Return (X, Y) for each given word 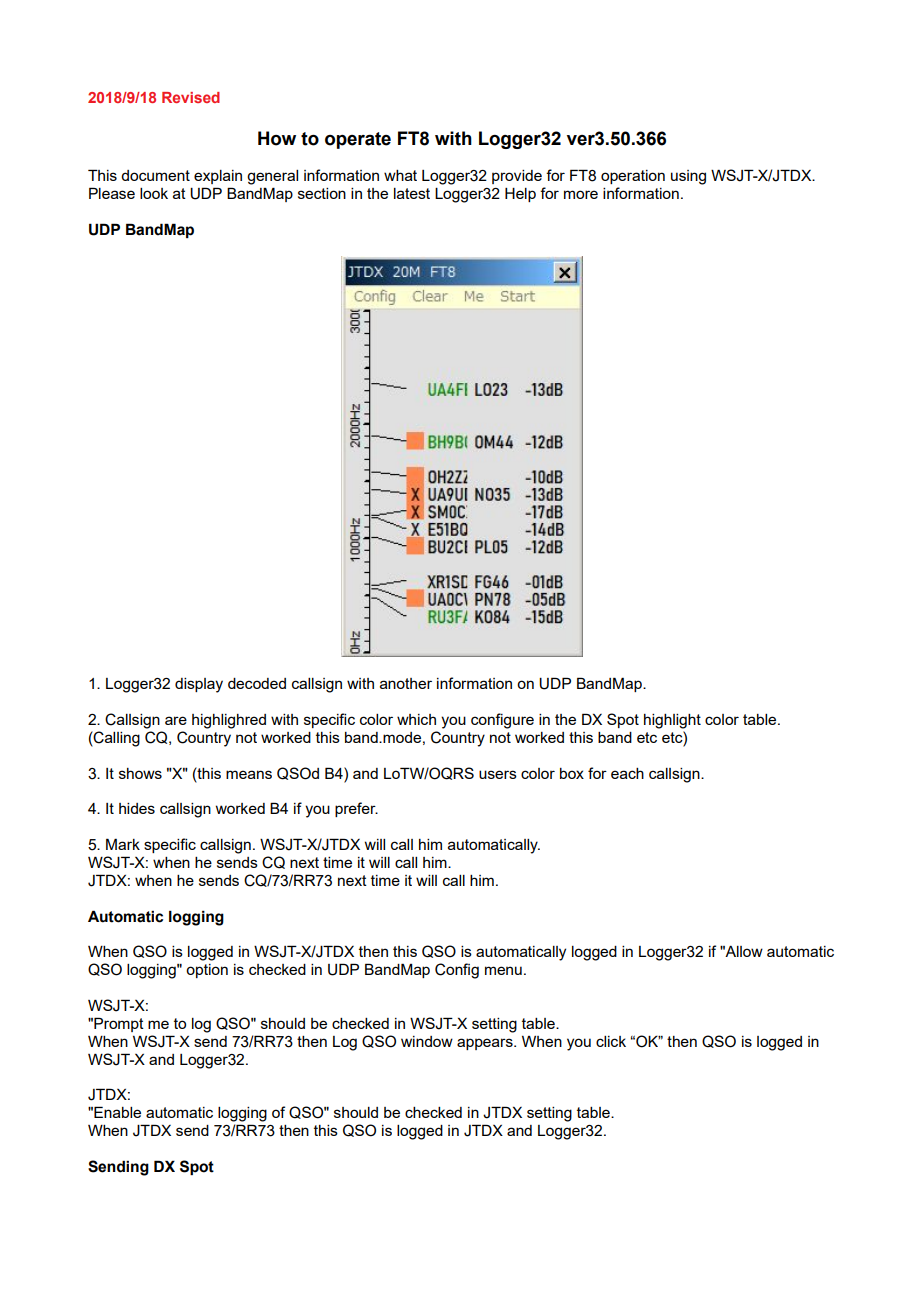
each (627, 773)
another (406, 683)
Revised (191, 97)
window (427, 1041)
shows (140, 773)
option (207, 971)
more (581, 194)
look (154, 193)
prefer (356, 809)
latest (412, 193)
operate (358, 140)
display (199, 685)
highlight (672, 721)
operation (633, 177)
